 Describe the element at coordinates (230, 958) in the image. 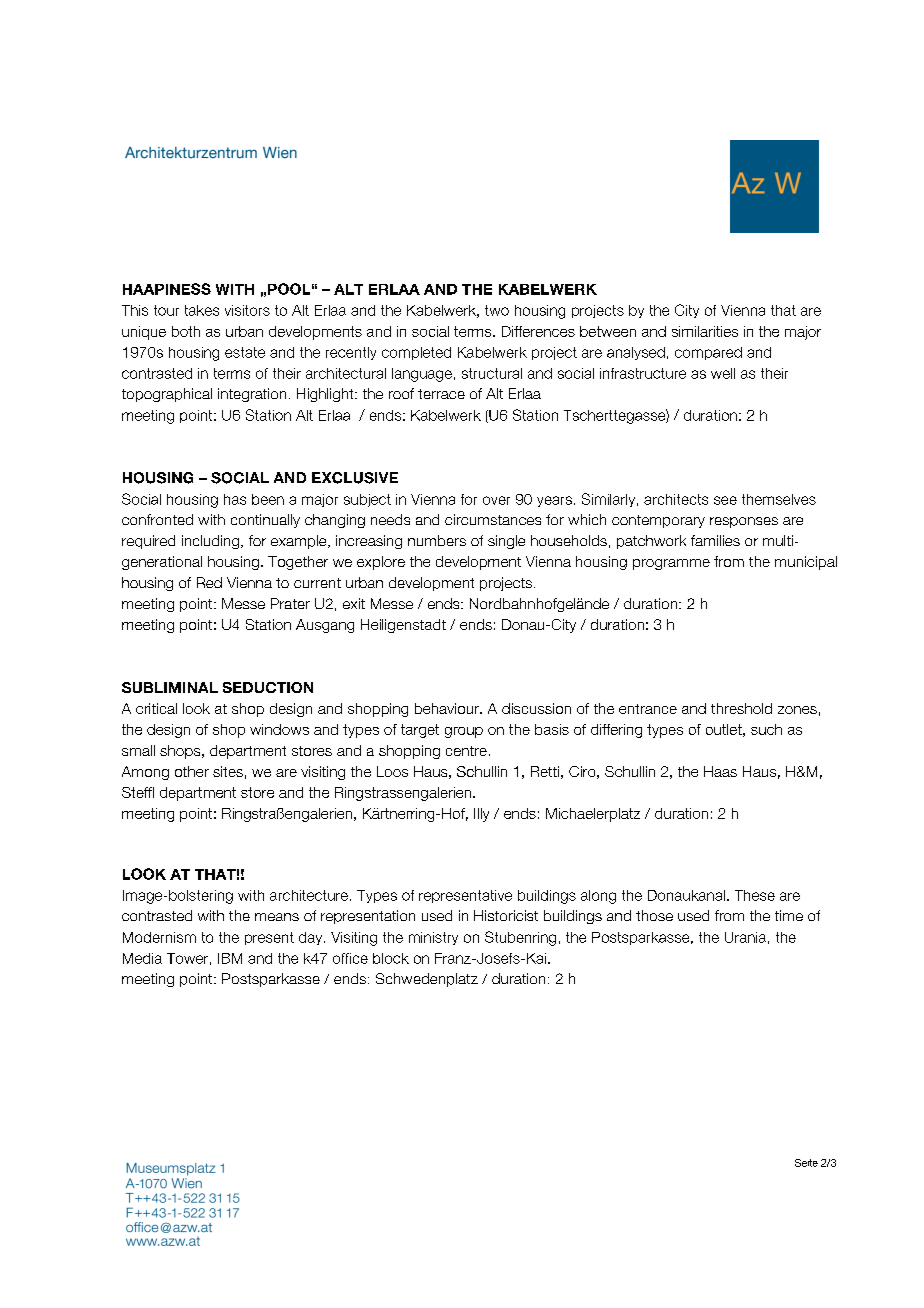

I see `IBM` at that location.
